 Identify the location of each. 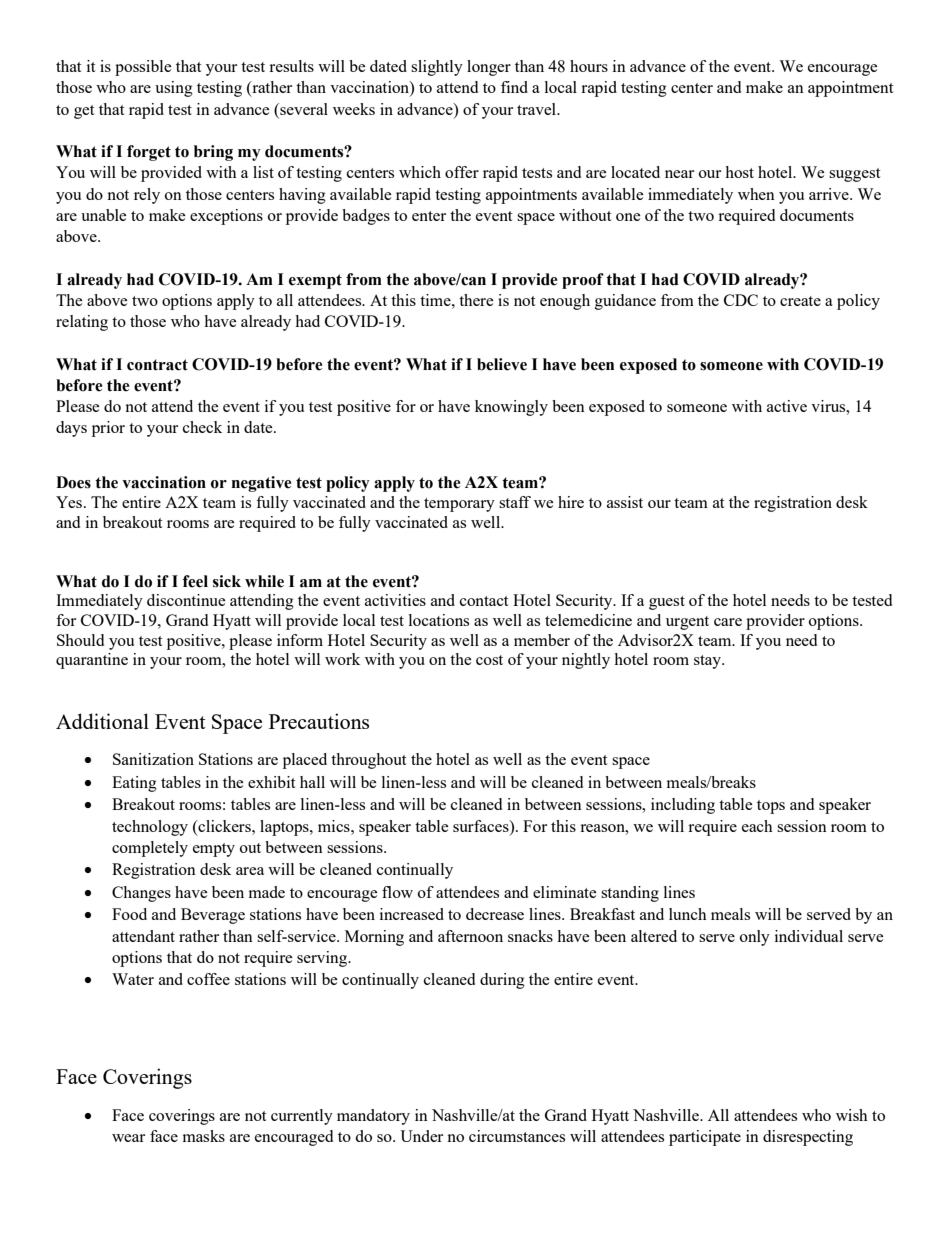
(757, 826).
